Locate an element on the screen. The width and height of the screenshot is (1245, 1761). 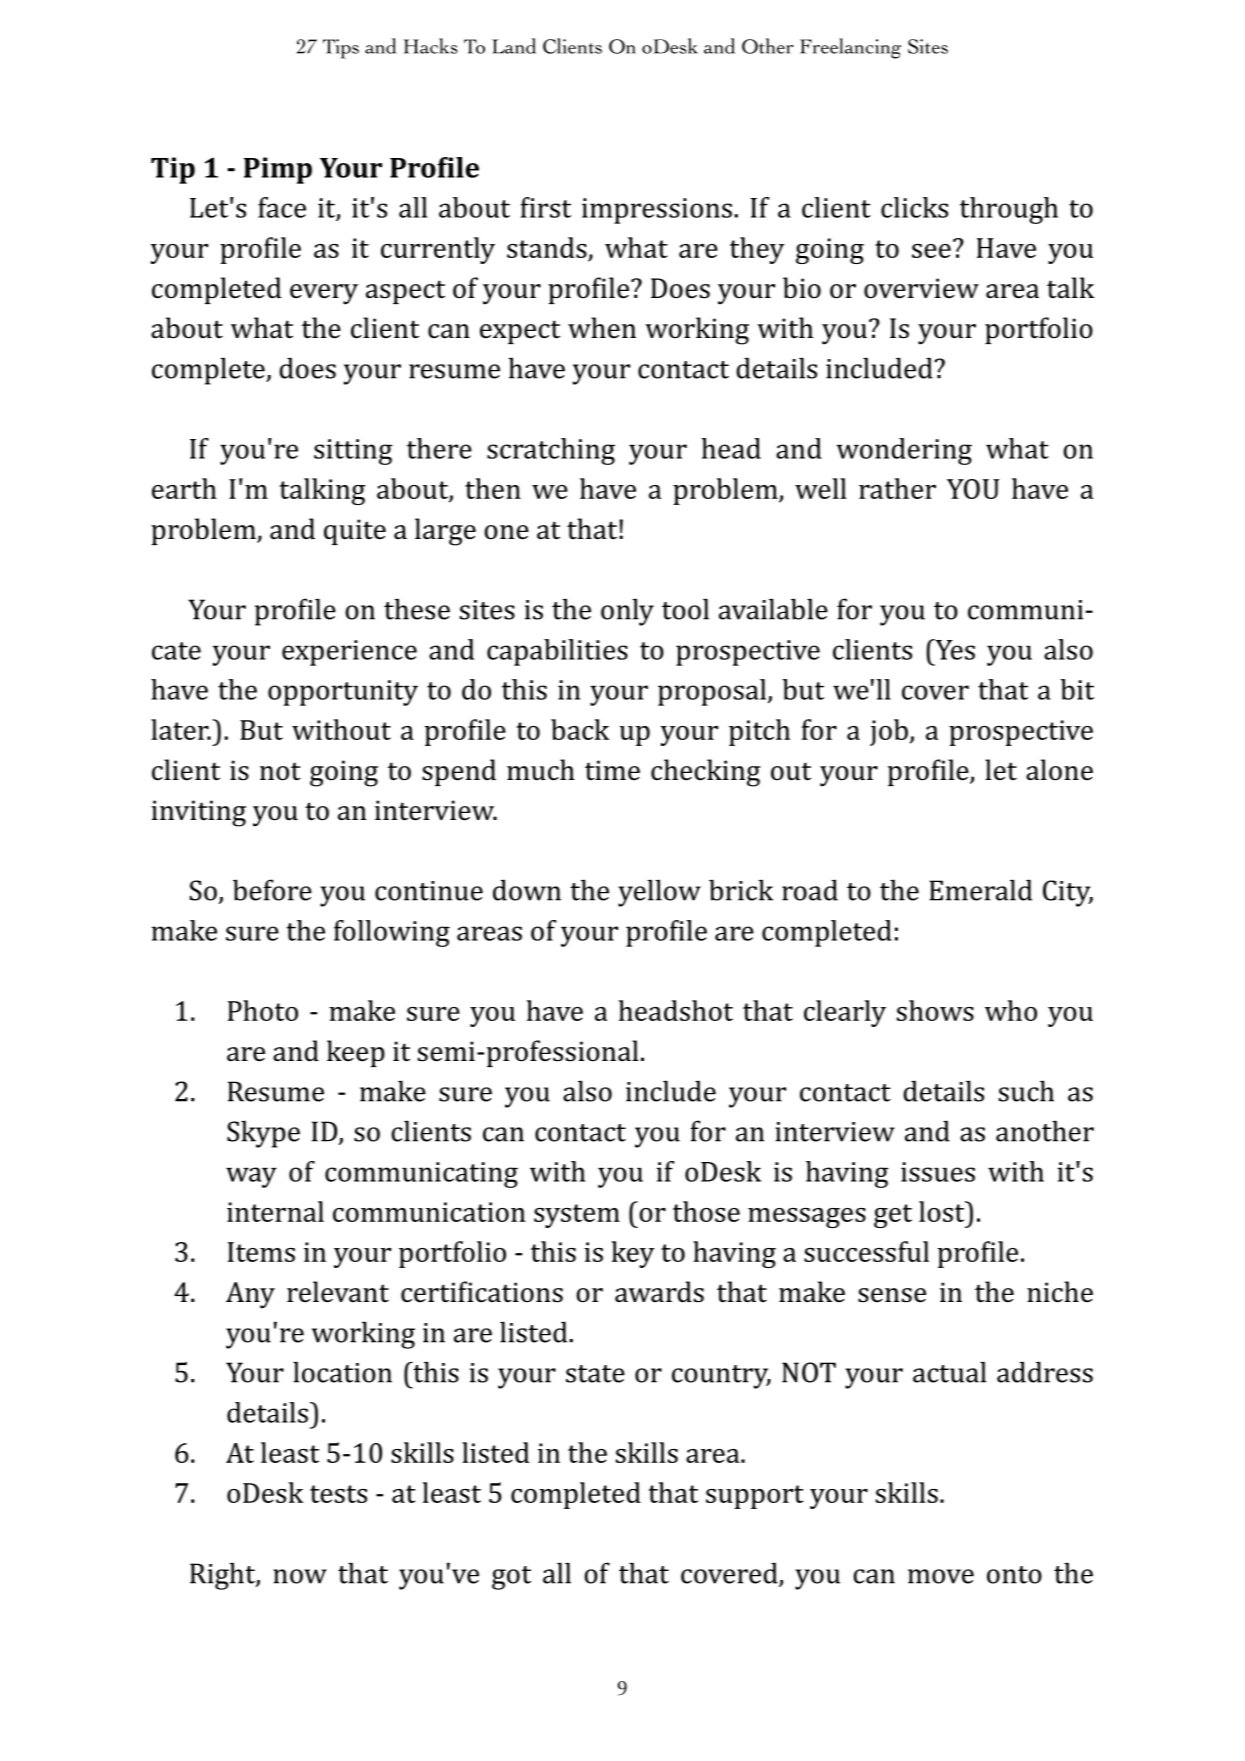
experience is located at coordinates (349, 653).
